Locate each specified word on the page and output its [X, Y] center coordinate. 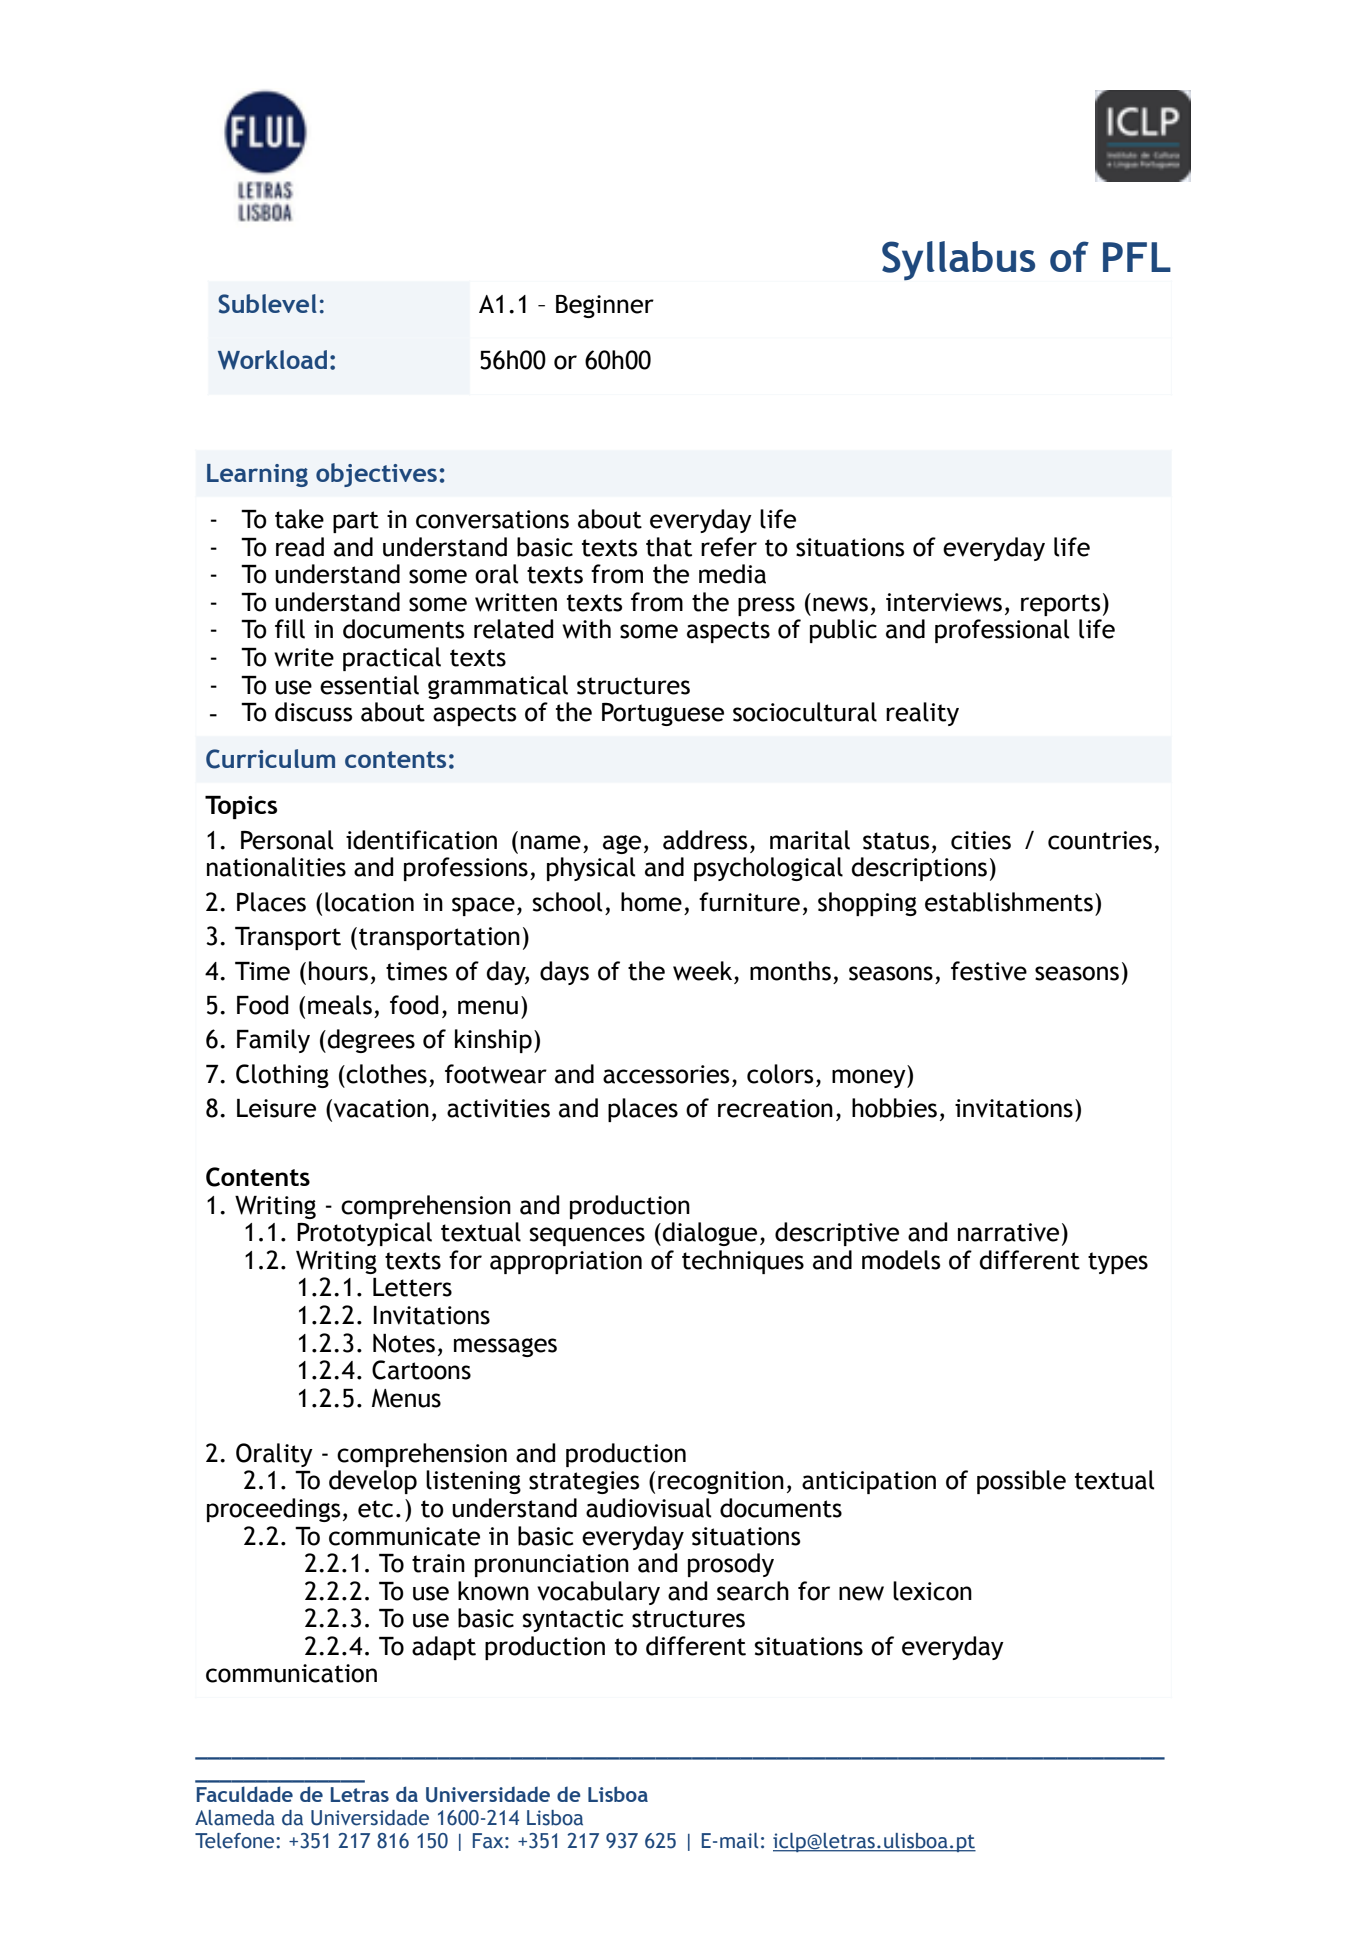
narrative [1008, 1232]
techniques [743, 1262]
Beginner [605, 306]
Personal [287, 840]
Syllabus [958, 261]
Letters [412, 1287]
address [705, 840]
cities [981, 840]
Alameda [235, 1818]
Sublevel [267, 304]
